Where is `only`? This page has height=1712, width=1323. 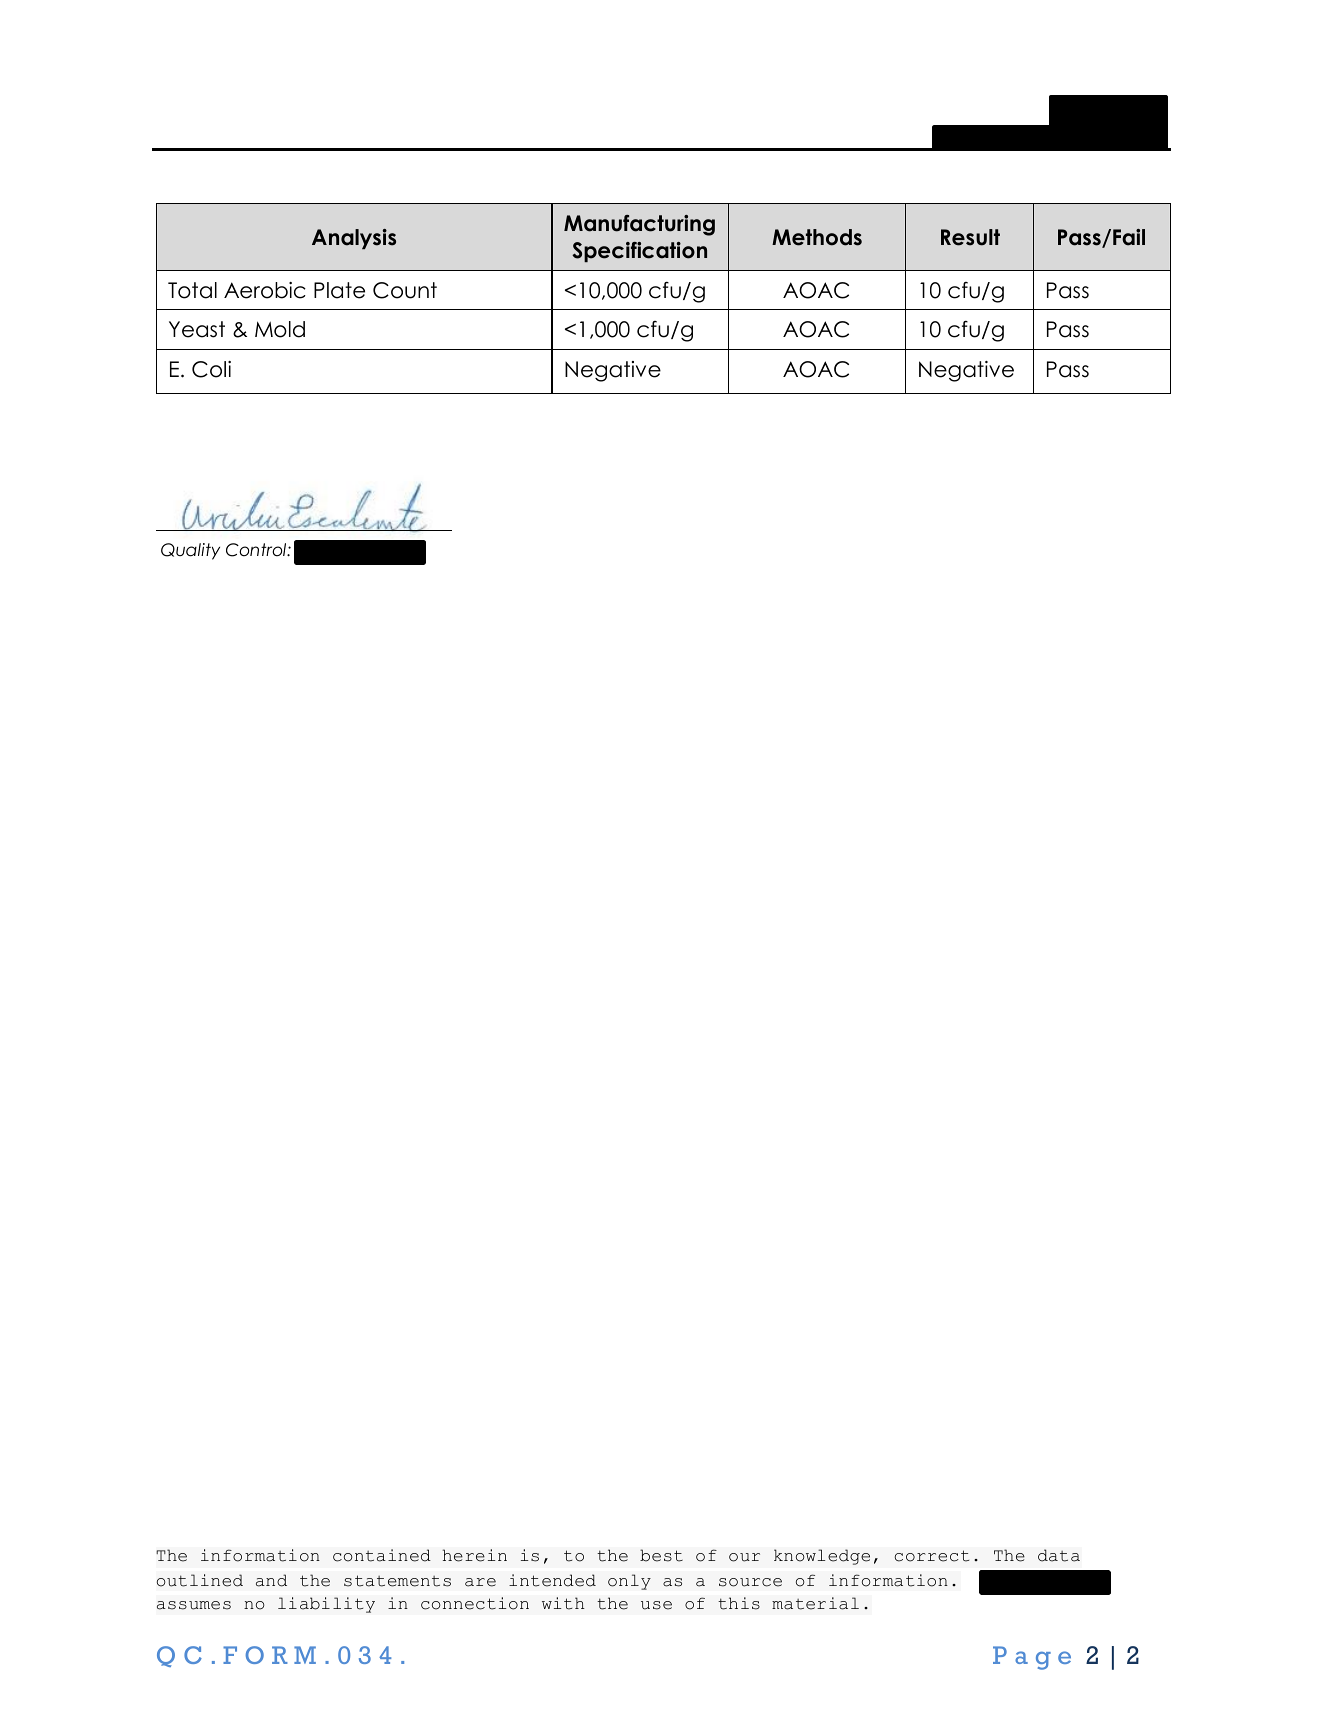 only is located at coordinates (629, 1582).
